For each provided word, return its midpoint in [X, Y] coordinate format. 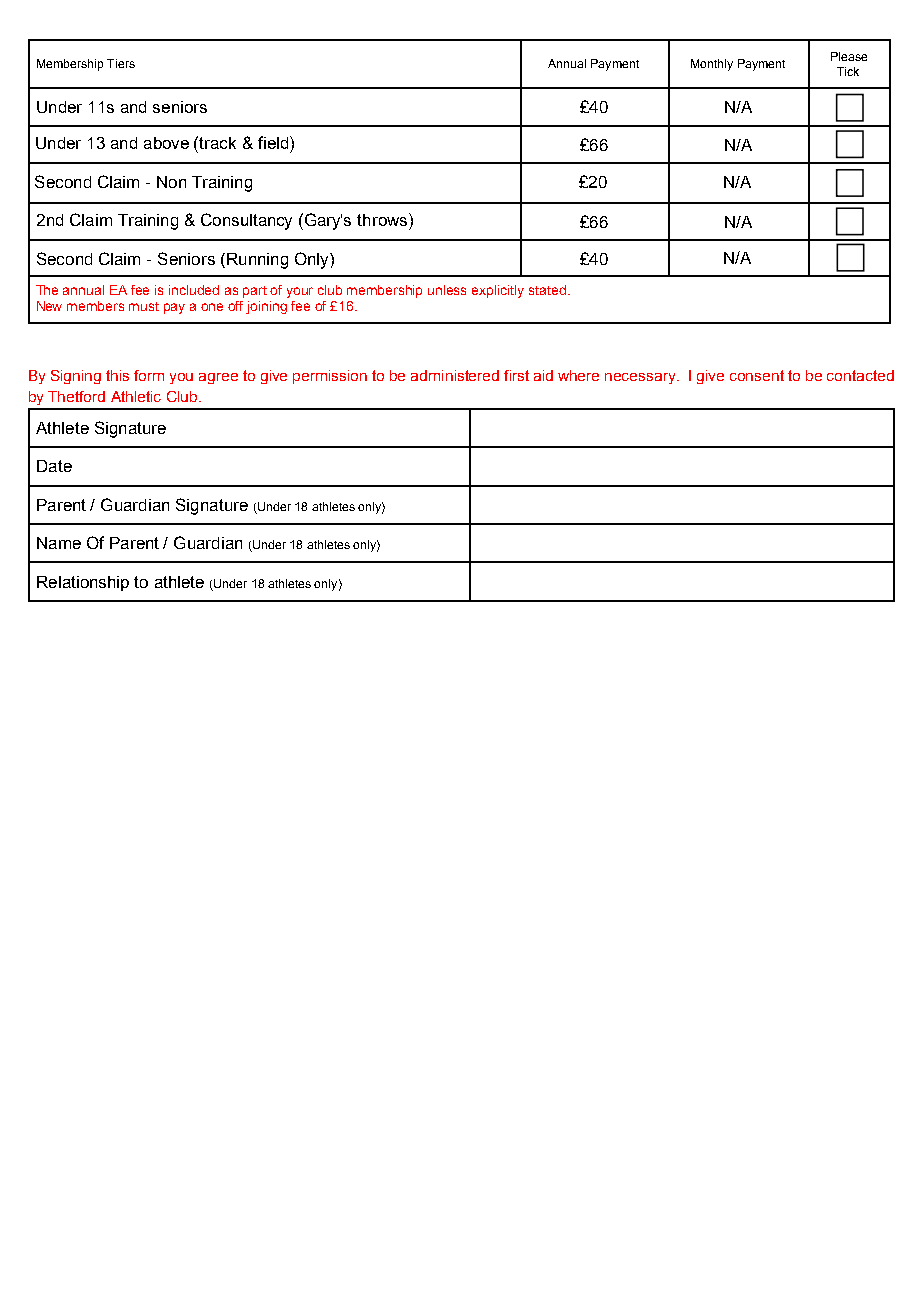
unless [447, 290]
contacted [860, 375]
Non [171, 182]
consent [757, 375]
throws [383, 219]
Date [54, 466]
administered [455, 375]
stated [547, 290]
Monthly [712, 65]
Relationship [83, 583]
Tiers [121, 63]
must [144, 306]
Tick [848, 71]
